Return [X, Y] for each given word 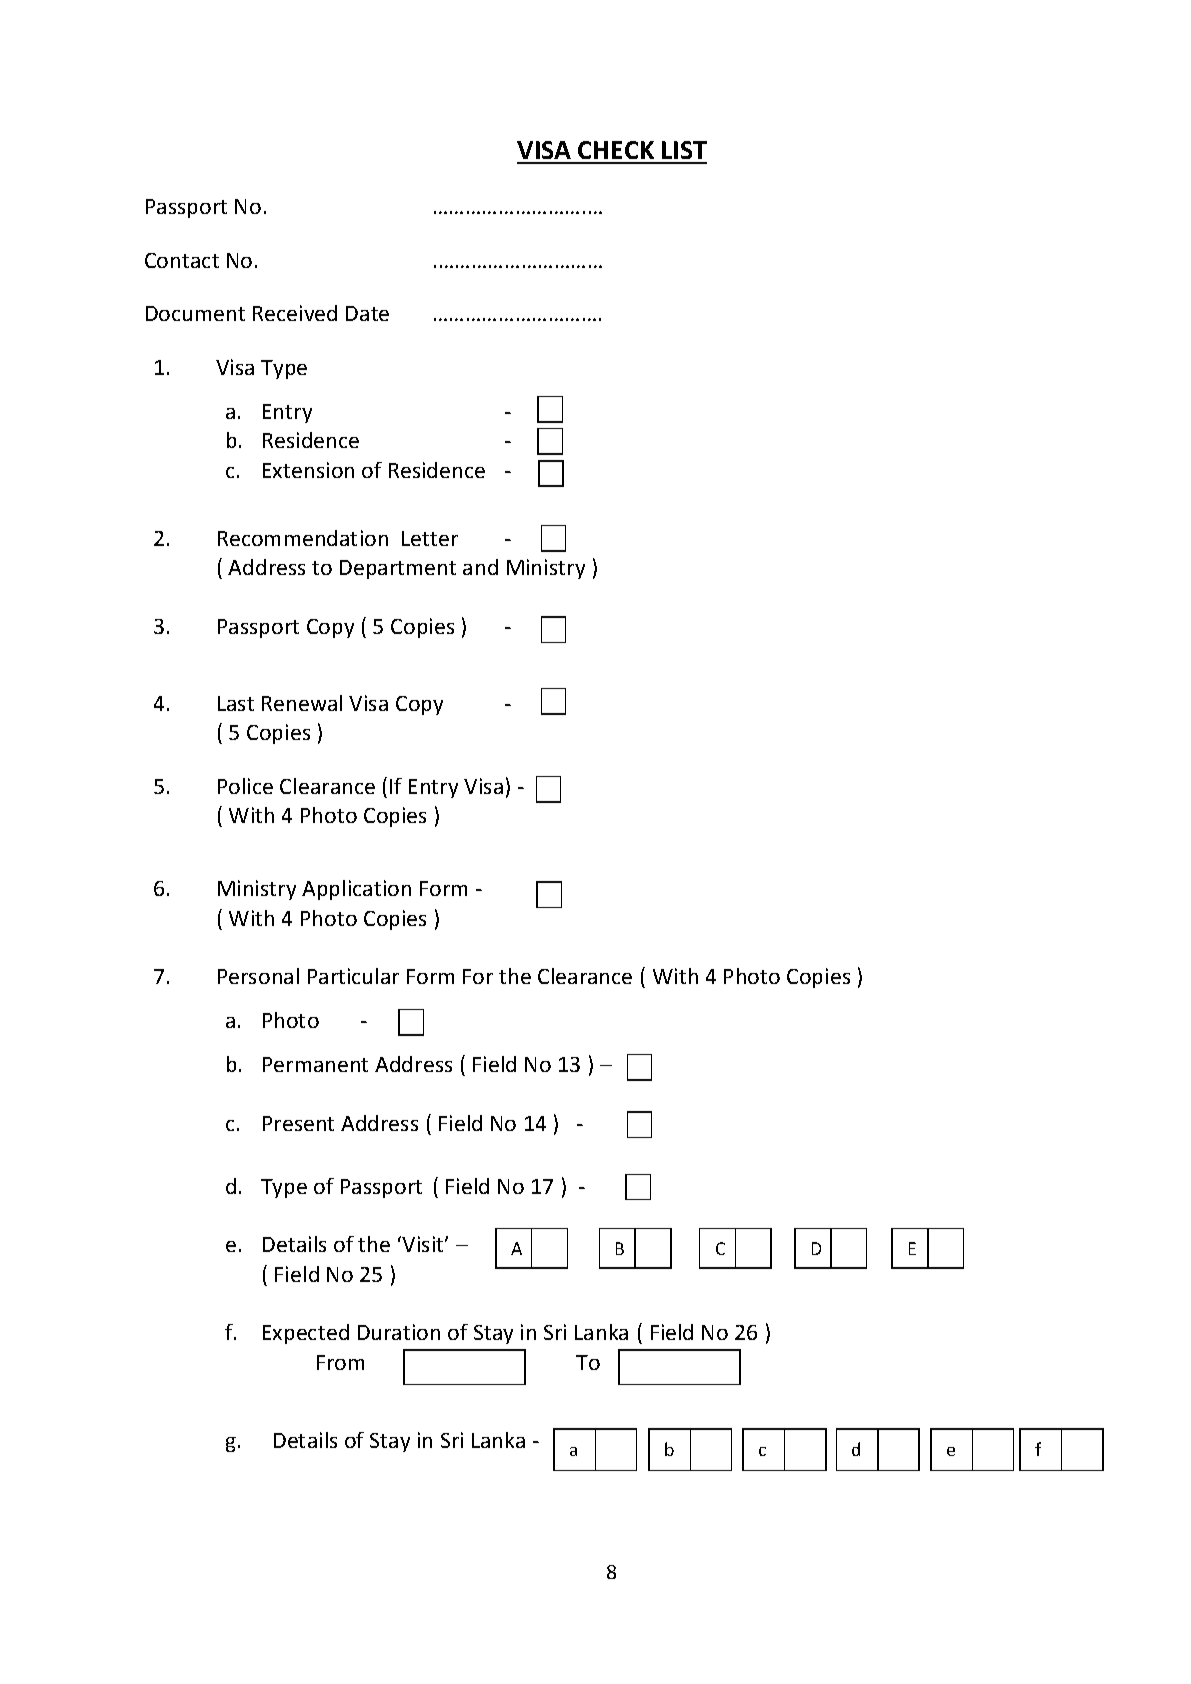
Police [245, 786]
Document [195, 313]
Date [367, 313]
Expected [306, 1334]
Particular [353, 976]
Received [295, 313]
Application [356, 890]
